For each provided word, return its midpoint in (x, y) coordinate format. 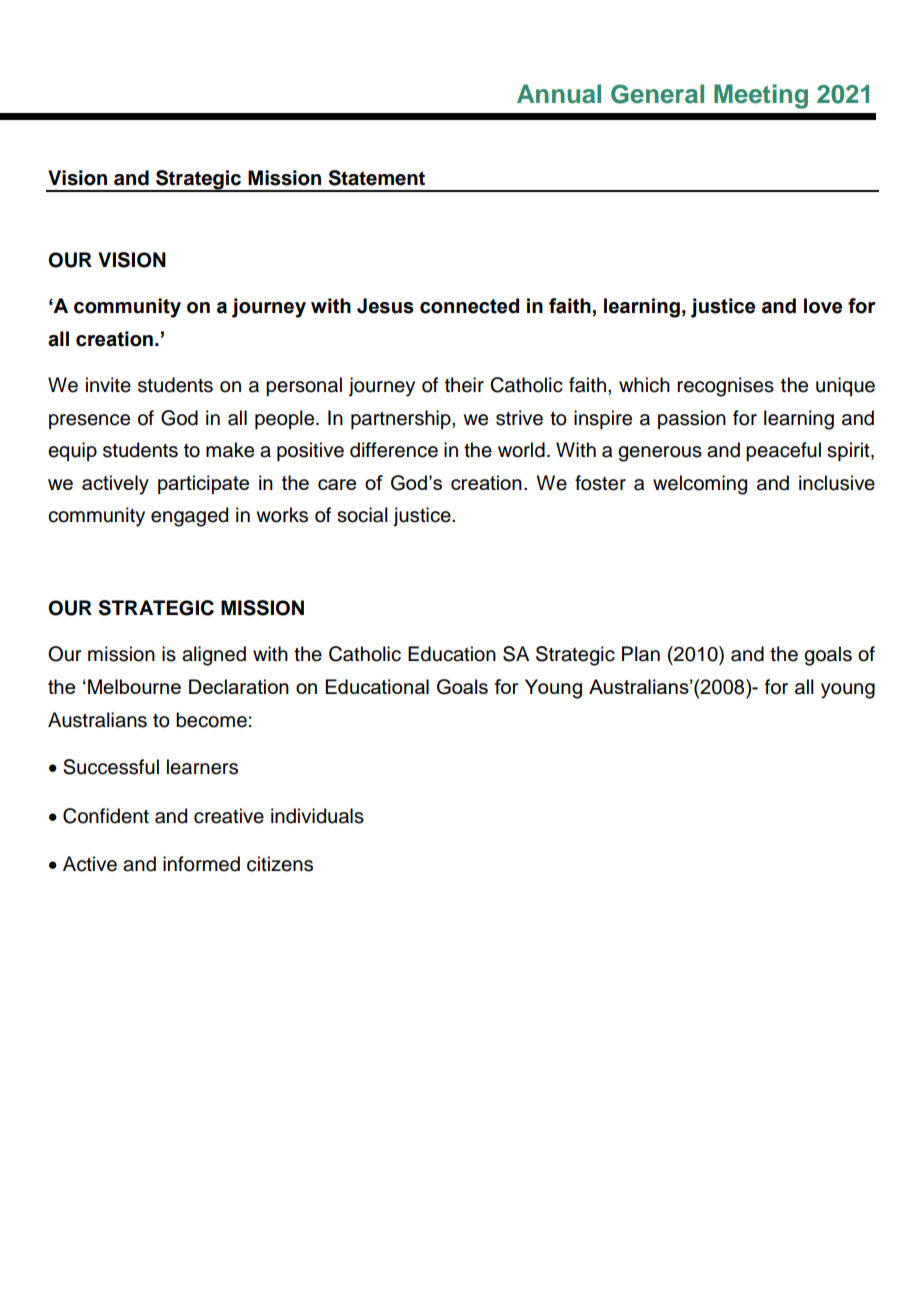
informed (201, 864)
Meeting (761, 96)
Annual (559, 94)
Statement (377, 178)
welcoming (700, 485)
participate (203, 484)
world (521, 450)
